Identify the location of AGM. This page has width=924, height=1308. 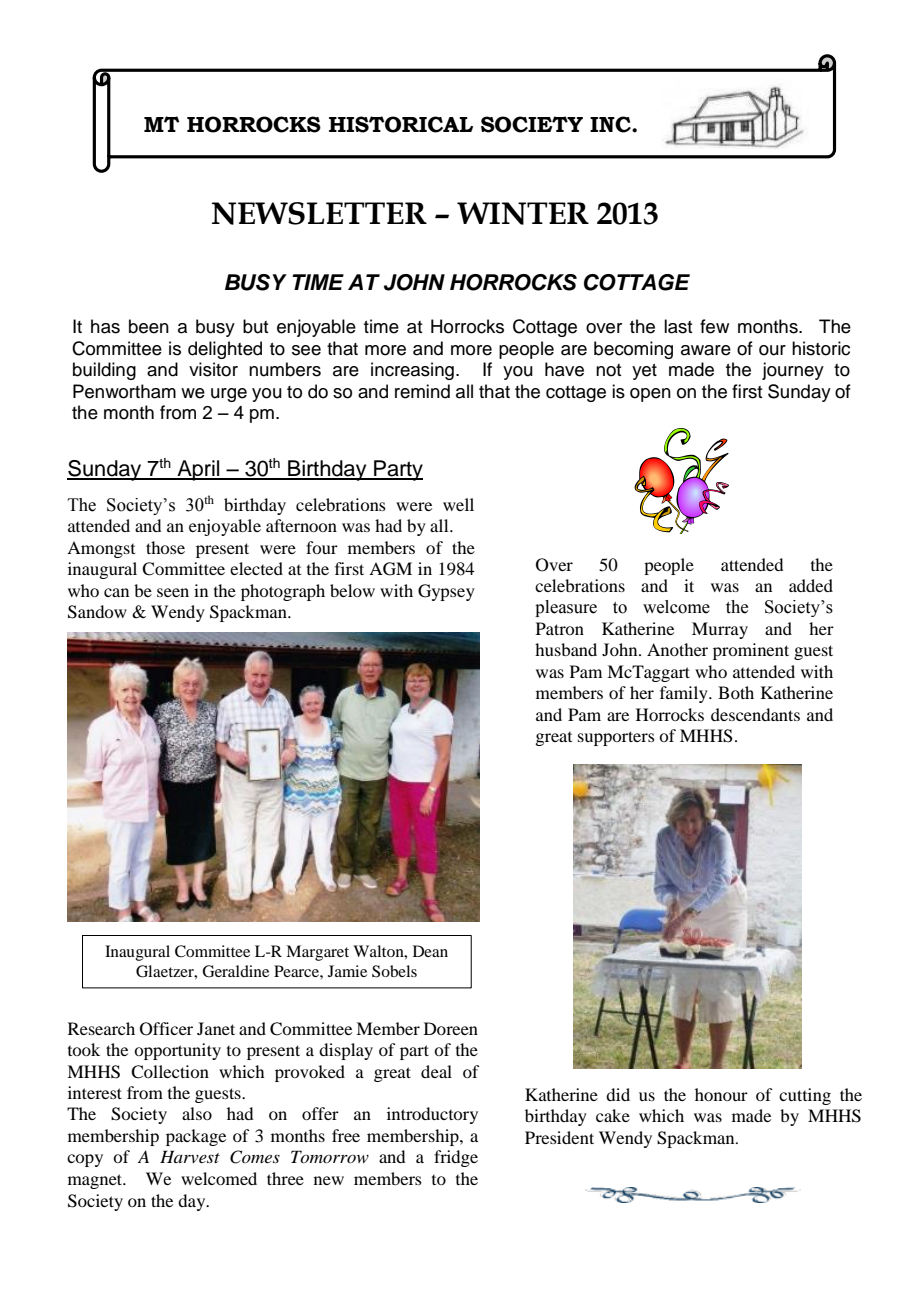
(390, 569).
